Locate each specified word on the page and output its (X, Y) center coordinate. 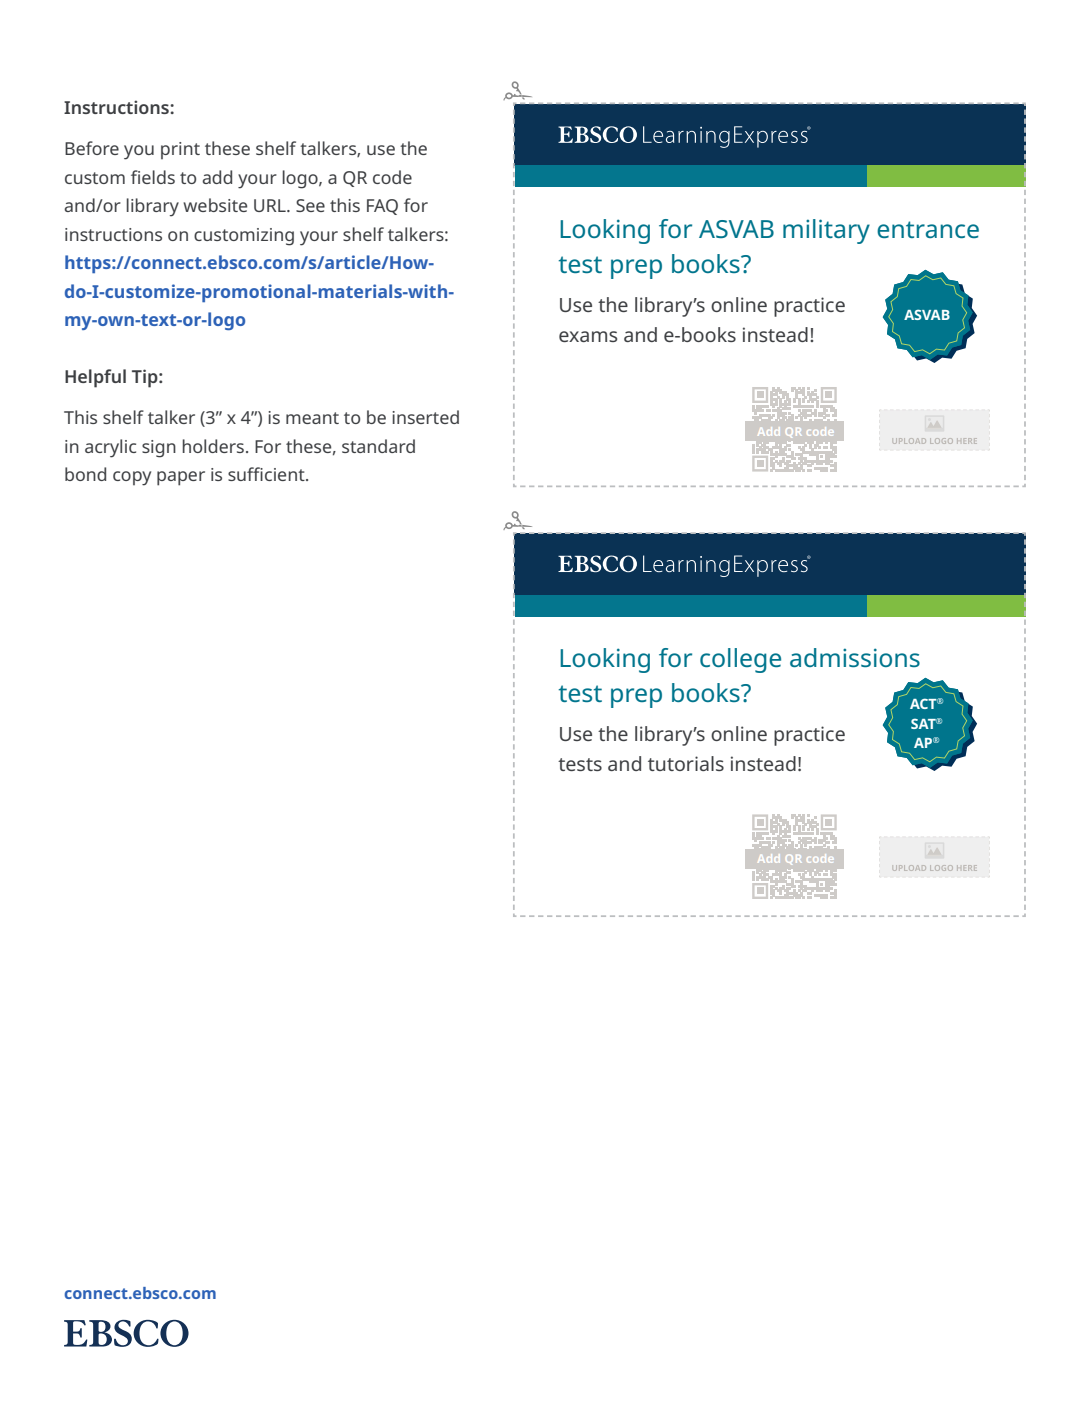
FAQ (382, 207)
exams (588, 336)
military (826, 231)
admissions (855, 657)
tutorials (686, 763)
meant (312, 418)
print (180, 150)
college (740, 660)
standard (378, 446)
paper (181, 478)
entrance (928, 229)
